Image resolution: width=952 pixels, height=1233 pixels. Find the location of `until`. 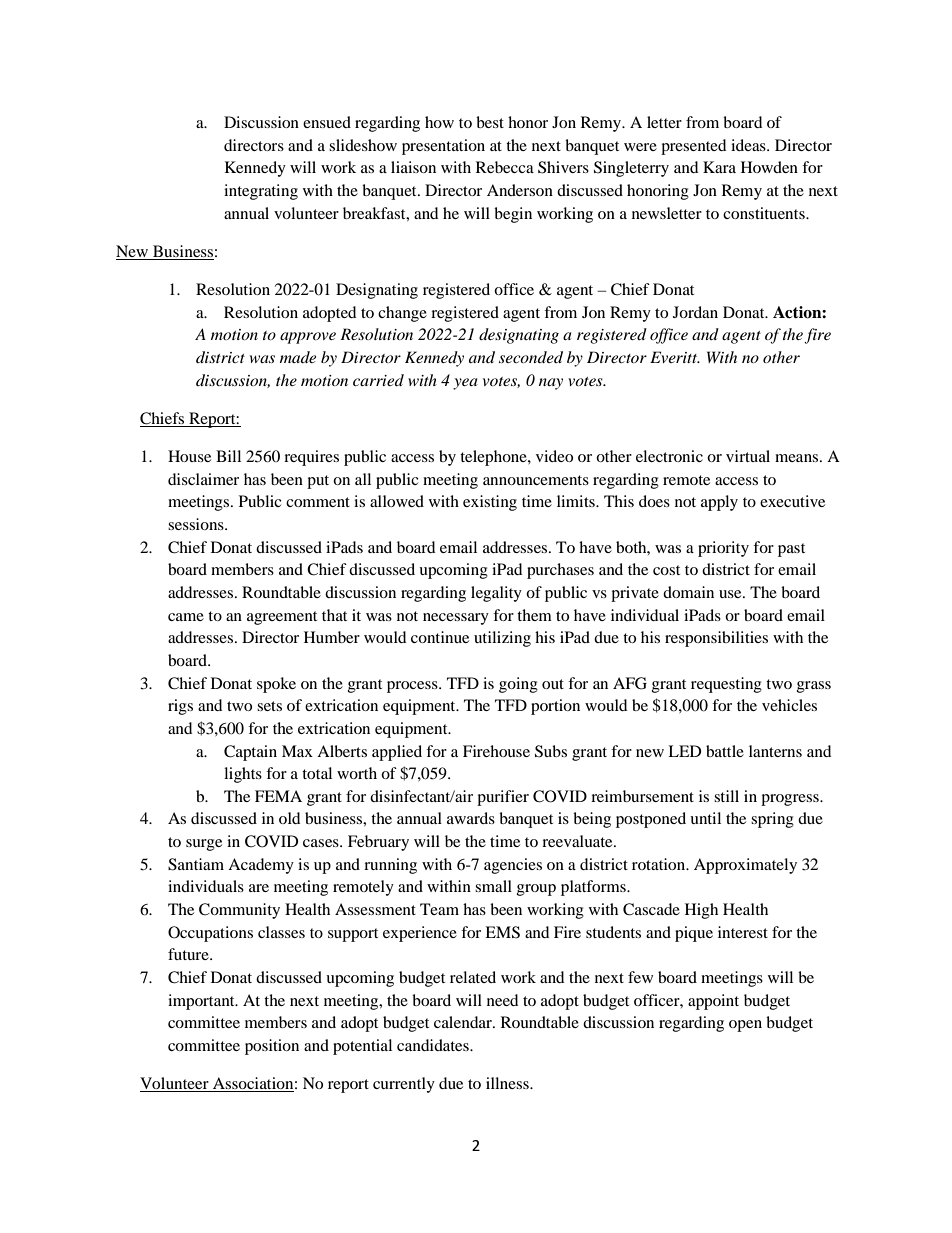

until is located at coordinates (705, 818).
